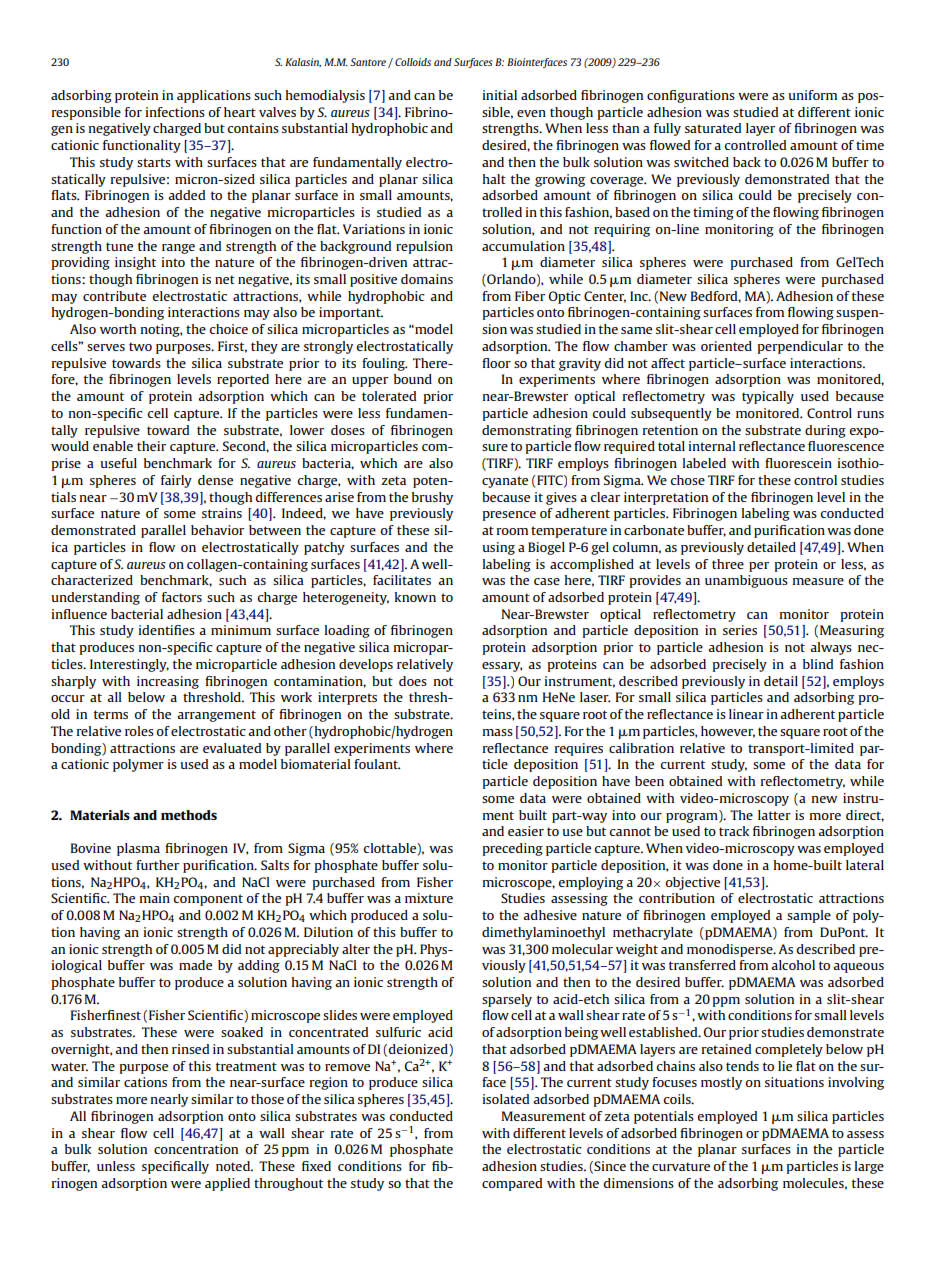 This screenshot has height=1270, width=952. What do you see at coordinates (429, 898) in the screenshot?
I see `mixture` at bounding box center [429, 898].
